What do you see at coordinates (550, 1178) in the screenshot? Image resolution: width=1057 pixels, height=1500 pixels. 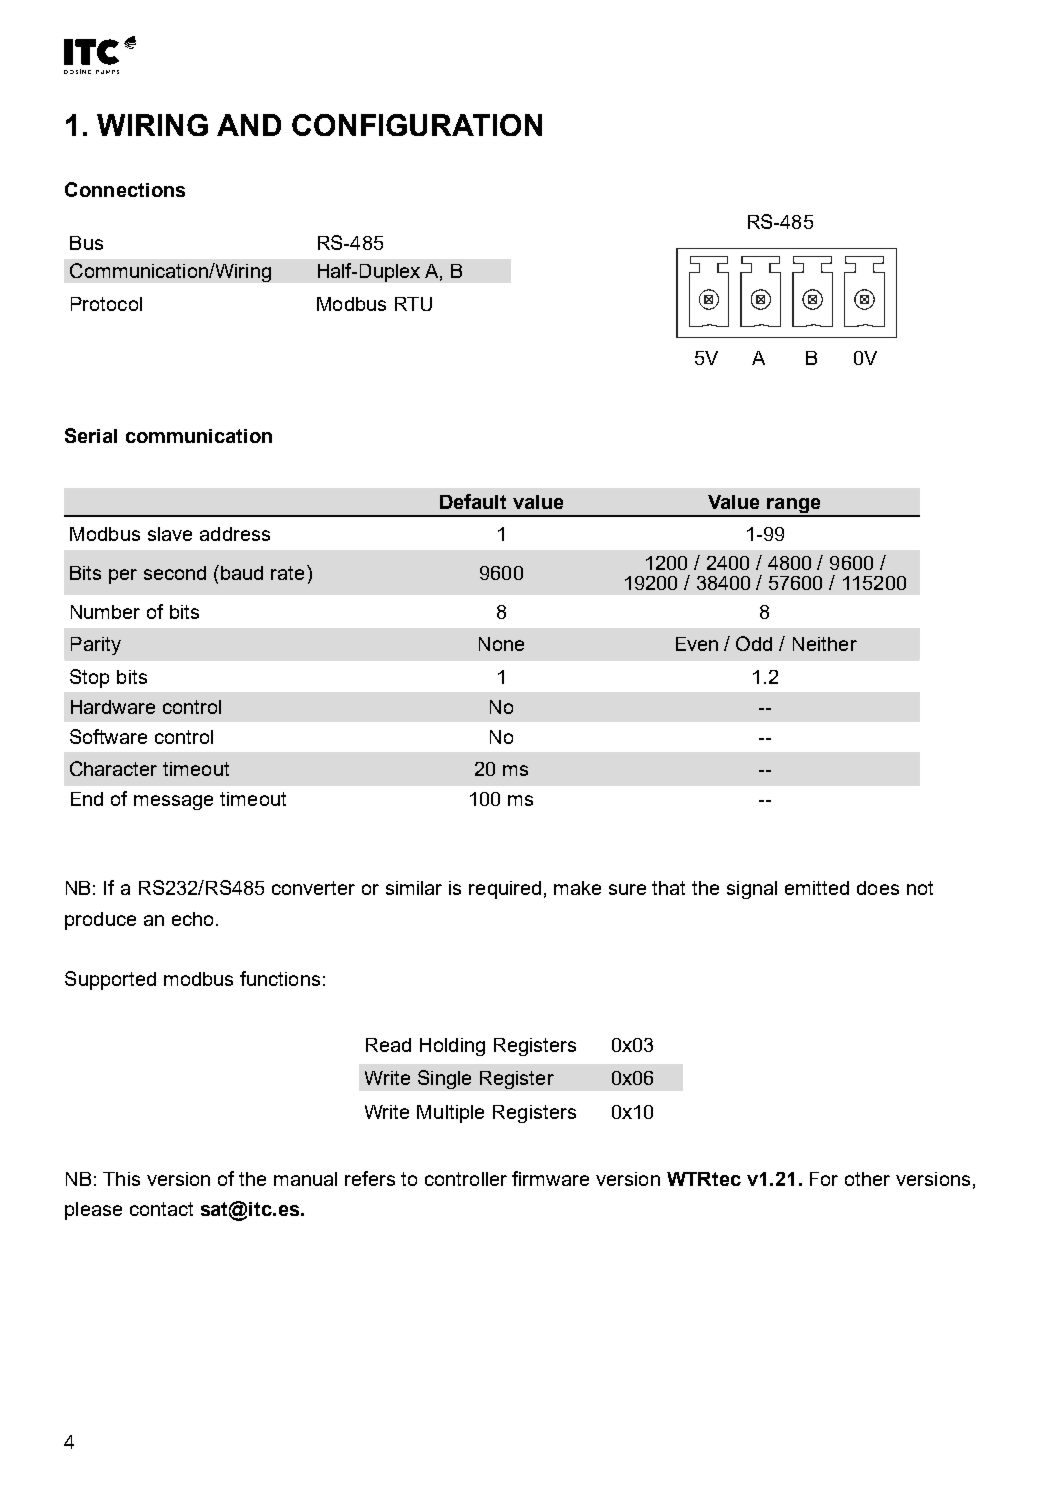 I see `firmware` at bounding box center [550, 1178].
